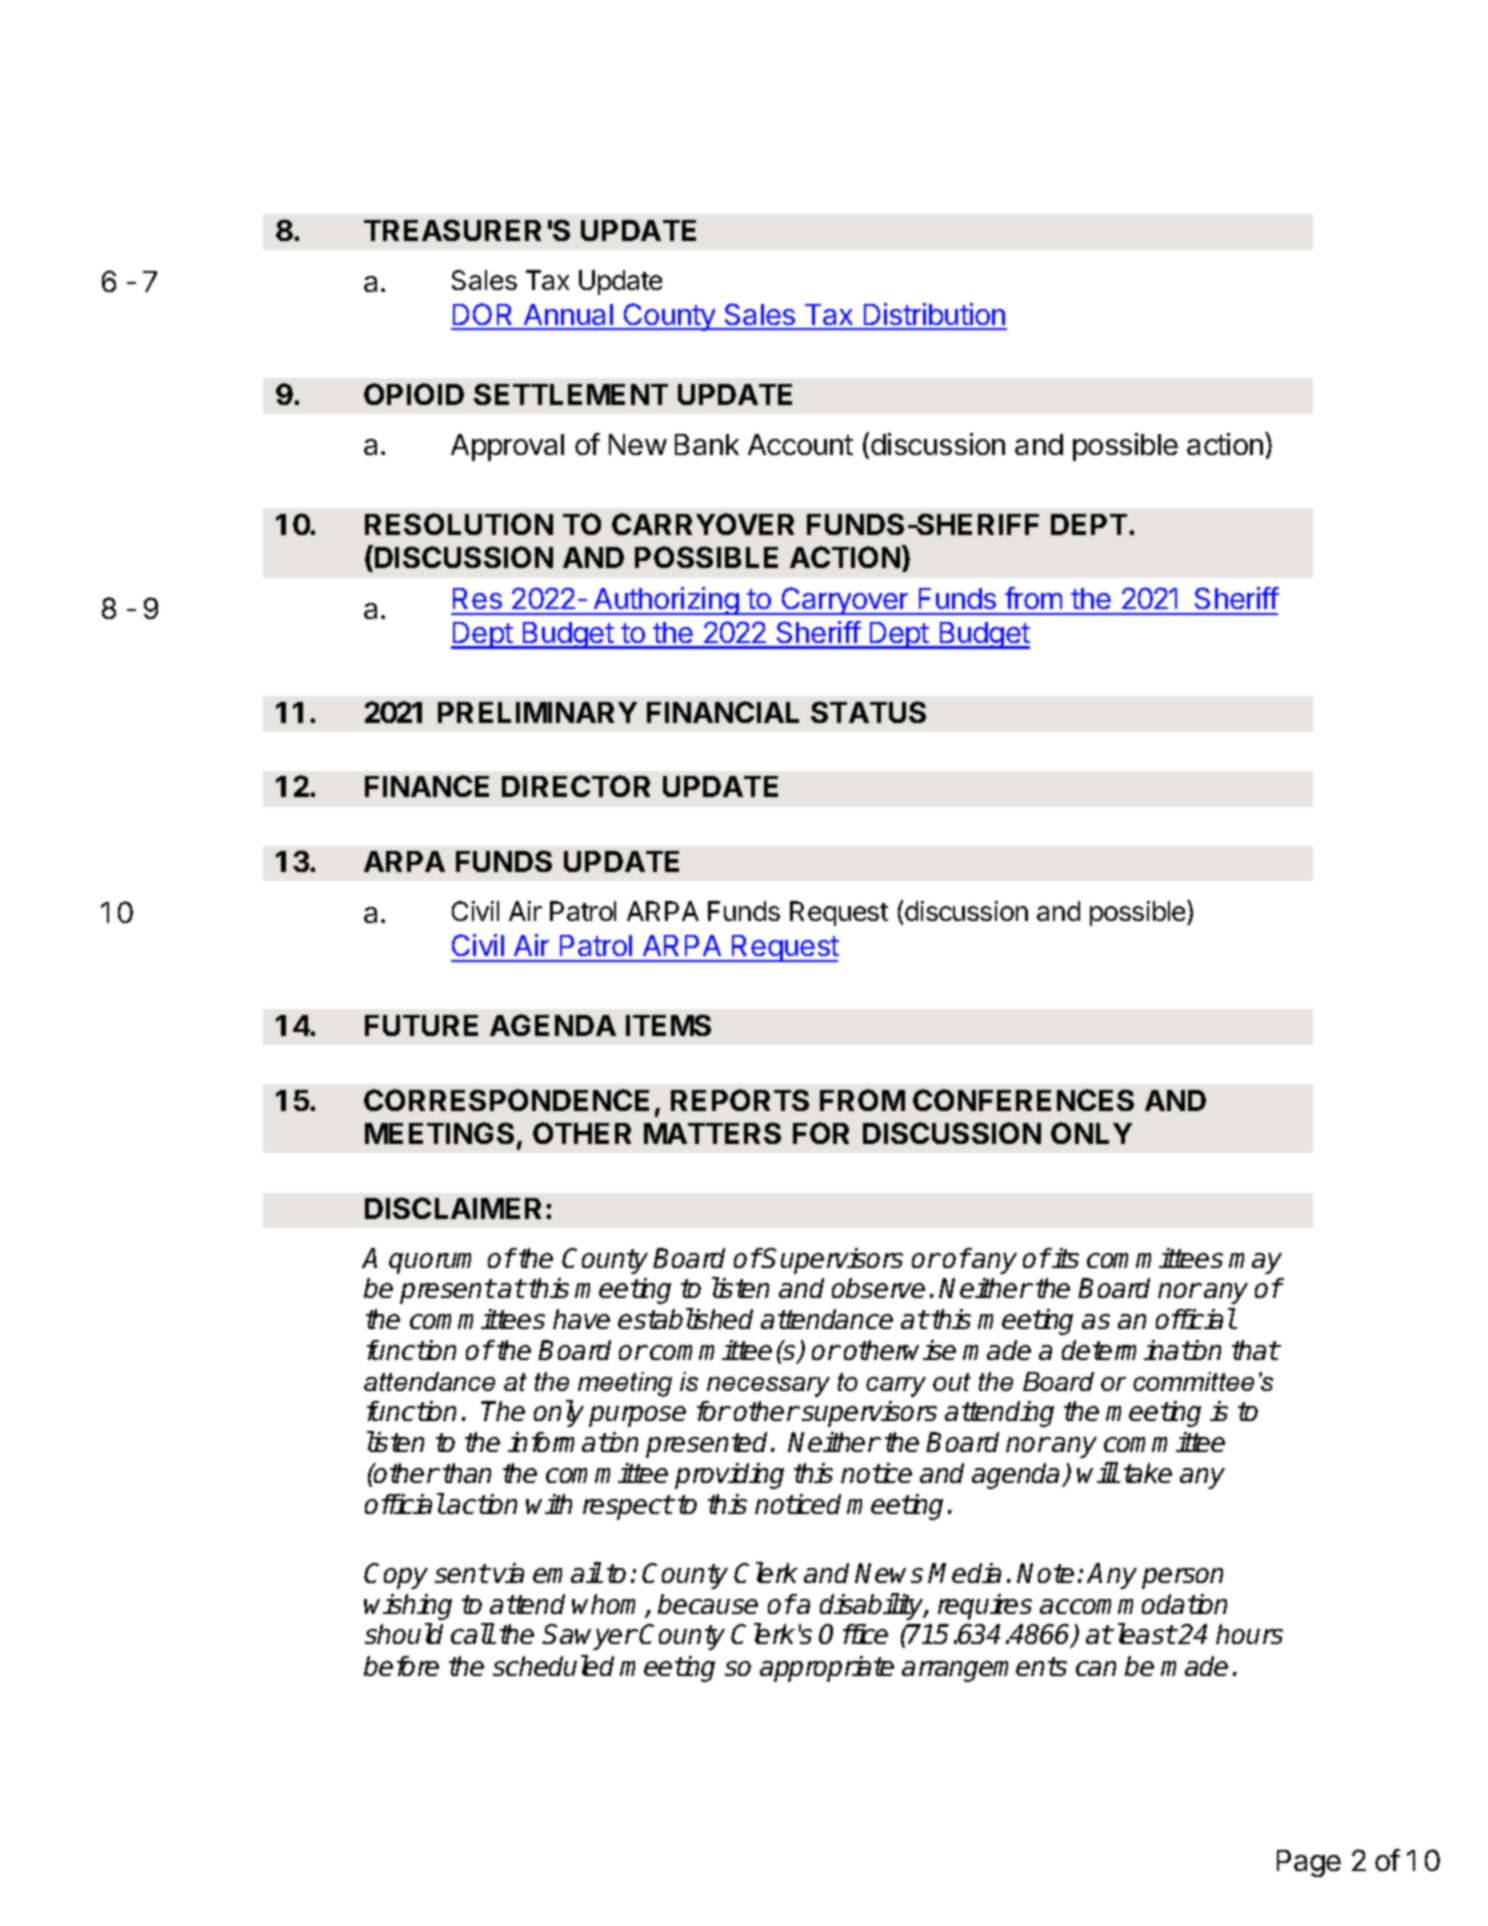 The height and width of the screenshot is (1926, 1488). What do you see at coordinates (1309, 1863) in the screenshot?
I see `Page` at bounding box center [1309, 1863].
